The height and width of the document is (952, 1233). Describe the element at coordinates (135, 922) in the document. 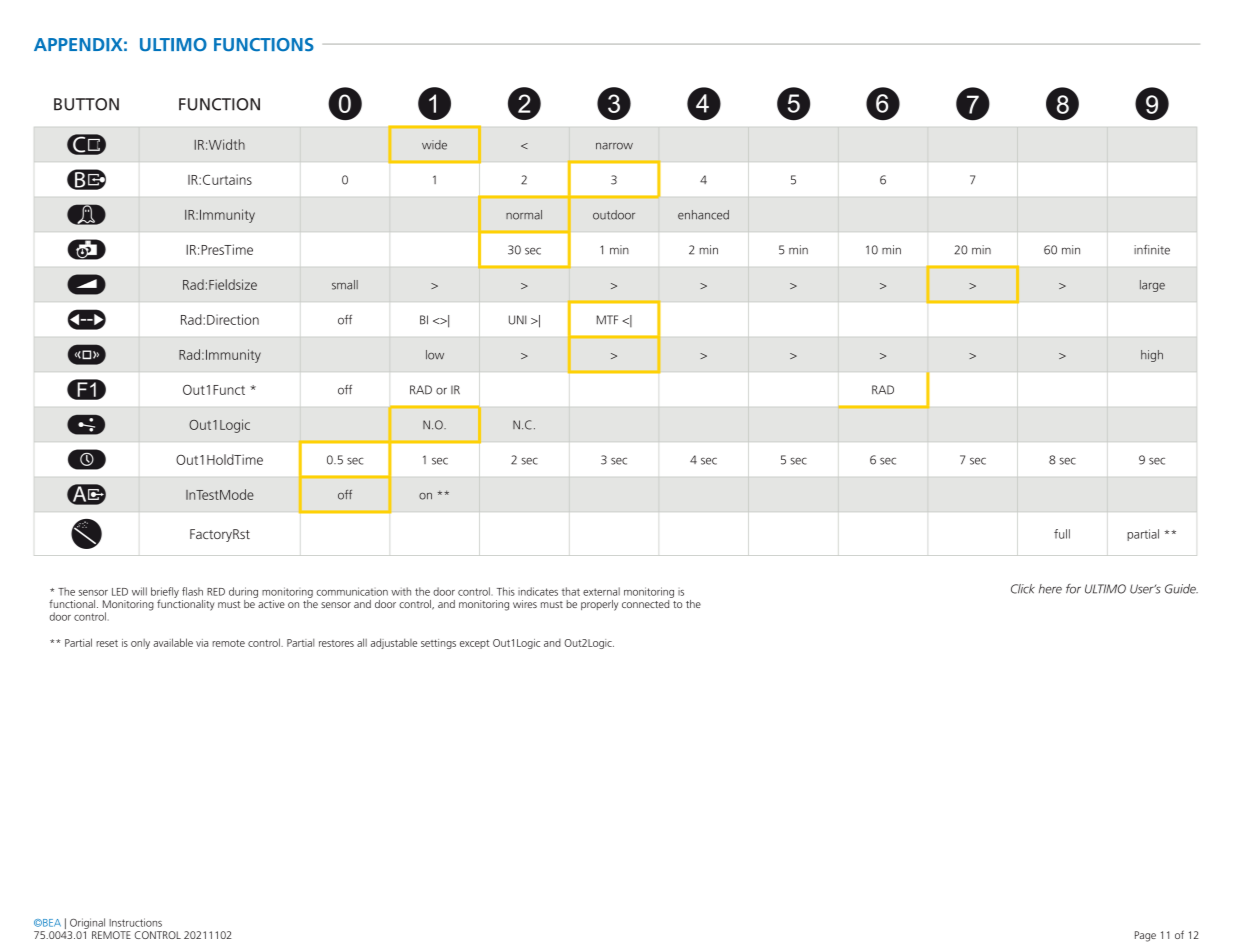

I see `Instructions` at that location.
